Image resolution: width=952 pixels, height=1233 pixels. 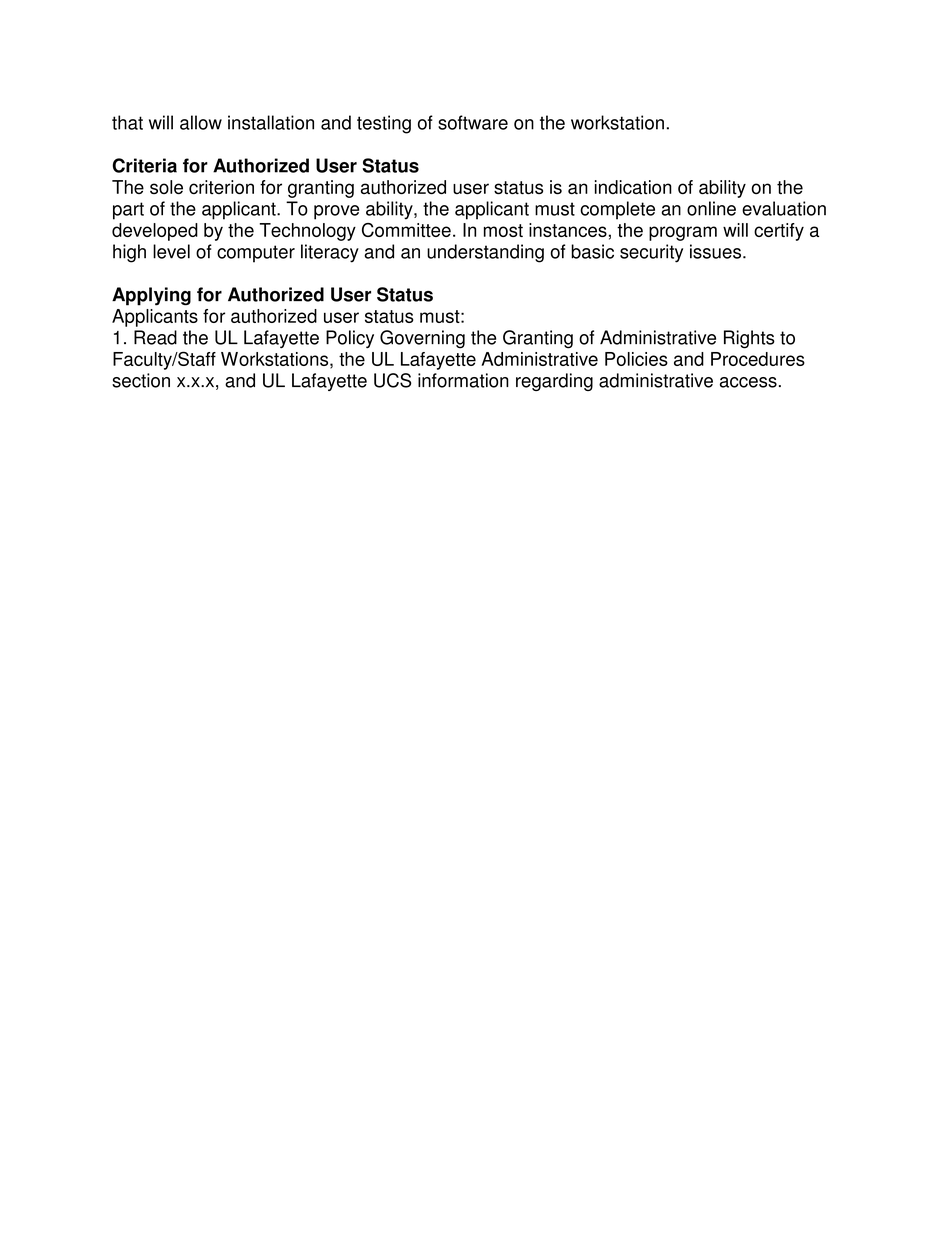 What do you see at coordinates (749, 339) in the screenshot?
I see `Rights` at bounding box center [749, 339].
